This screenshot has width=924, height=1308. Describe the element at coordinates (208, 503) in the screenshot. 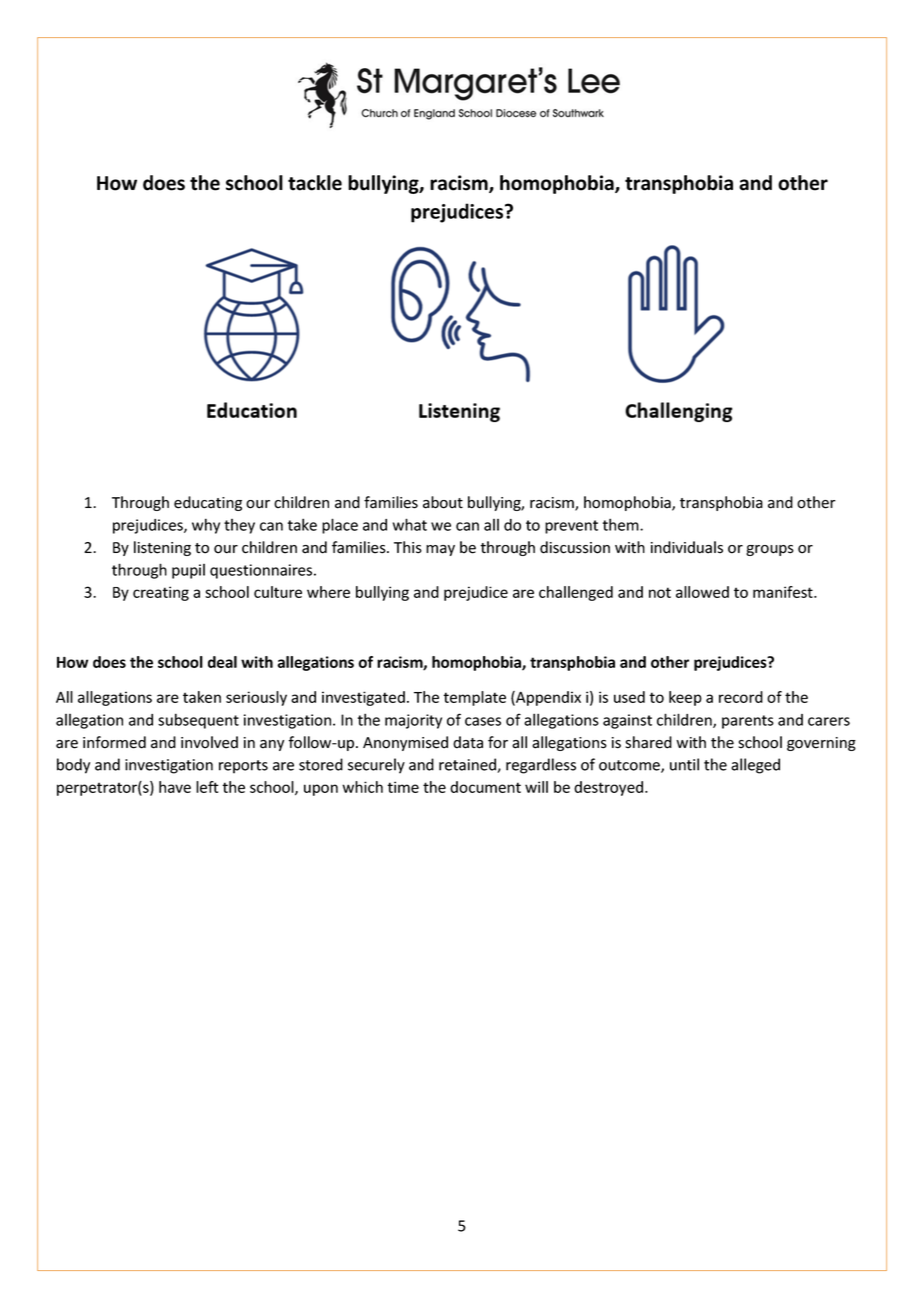

I see `educating` at that location.
